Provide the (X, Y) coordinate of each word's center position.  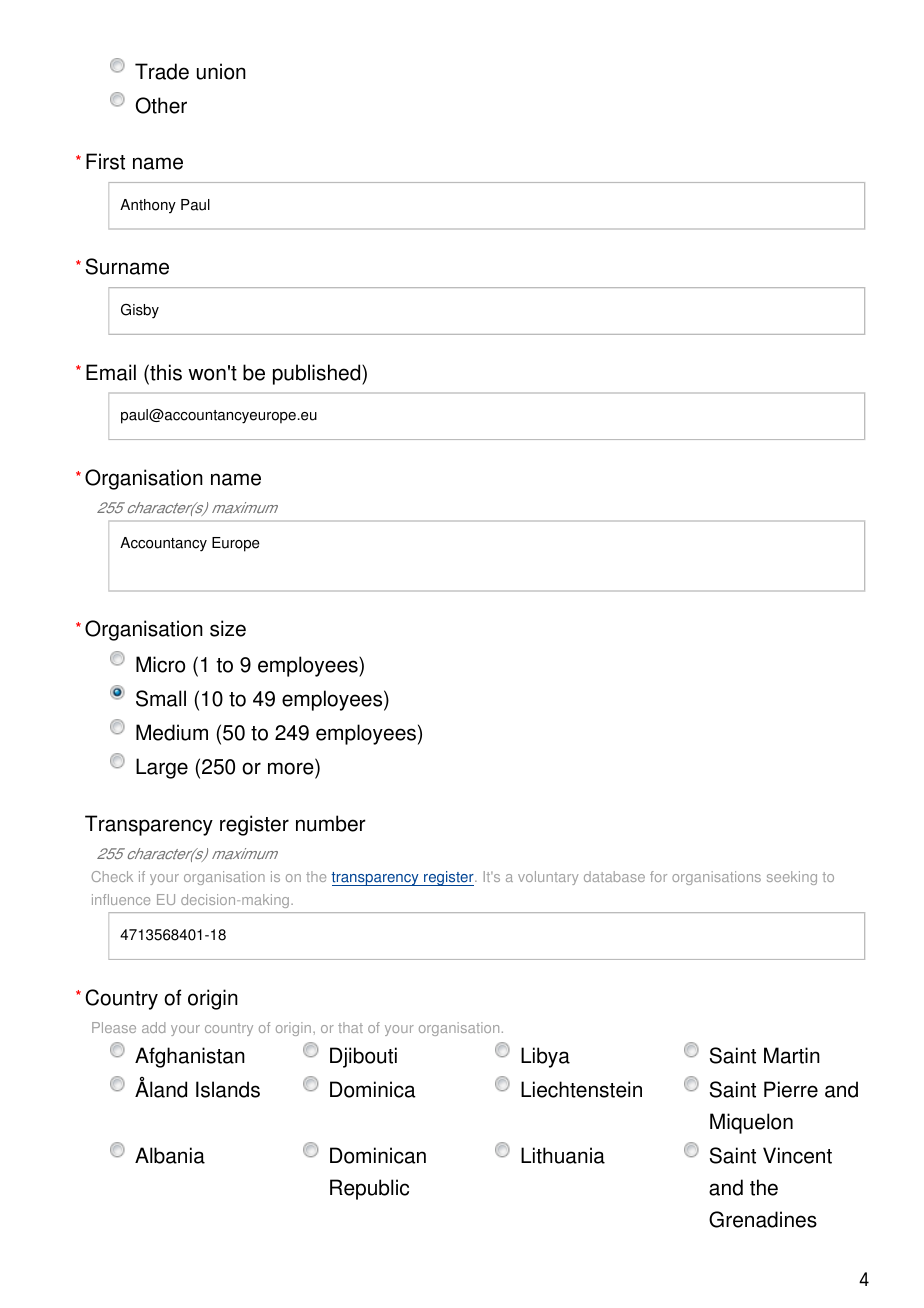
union (221, 71)
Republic (369, 1189)
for (658, 876)
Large (162, 768)
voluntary (548, 878)
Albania (170, 1155)
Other (161, 105)
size (228, 628)
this (165, 372)
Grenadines (763, 1219)
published (318, 374)
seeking (792, 878)
